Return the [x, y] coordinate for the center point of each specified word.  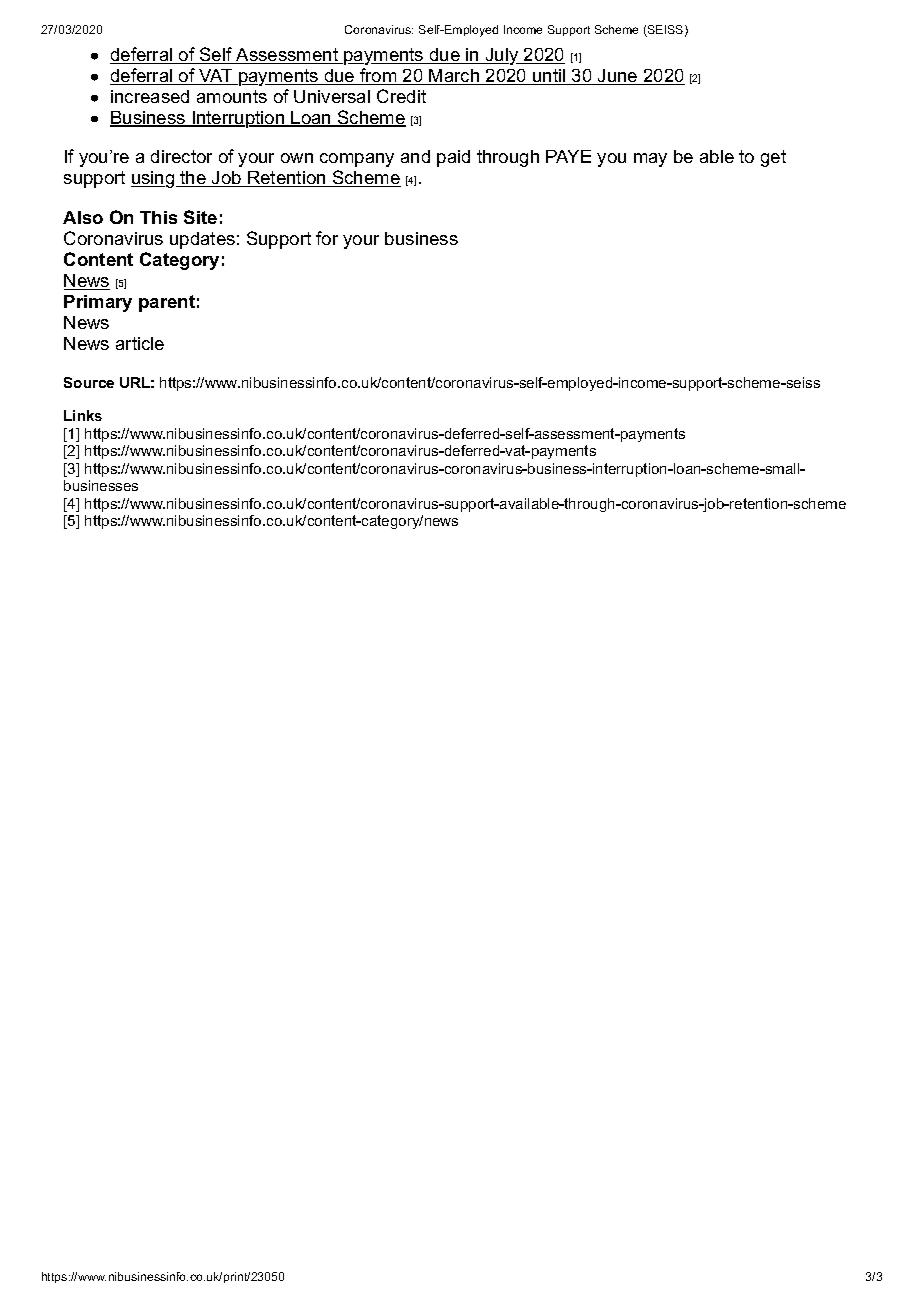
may [650, 160]
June [618, 77]
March [455, 77]
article [140, 343]
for [327, 238]
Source [89, 382]
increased [150, 96]
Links [83, 415]
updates [202, 240]
